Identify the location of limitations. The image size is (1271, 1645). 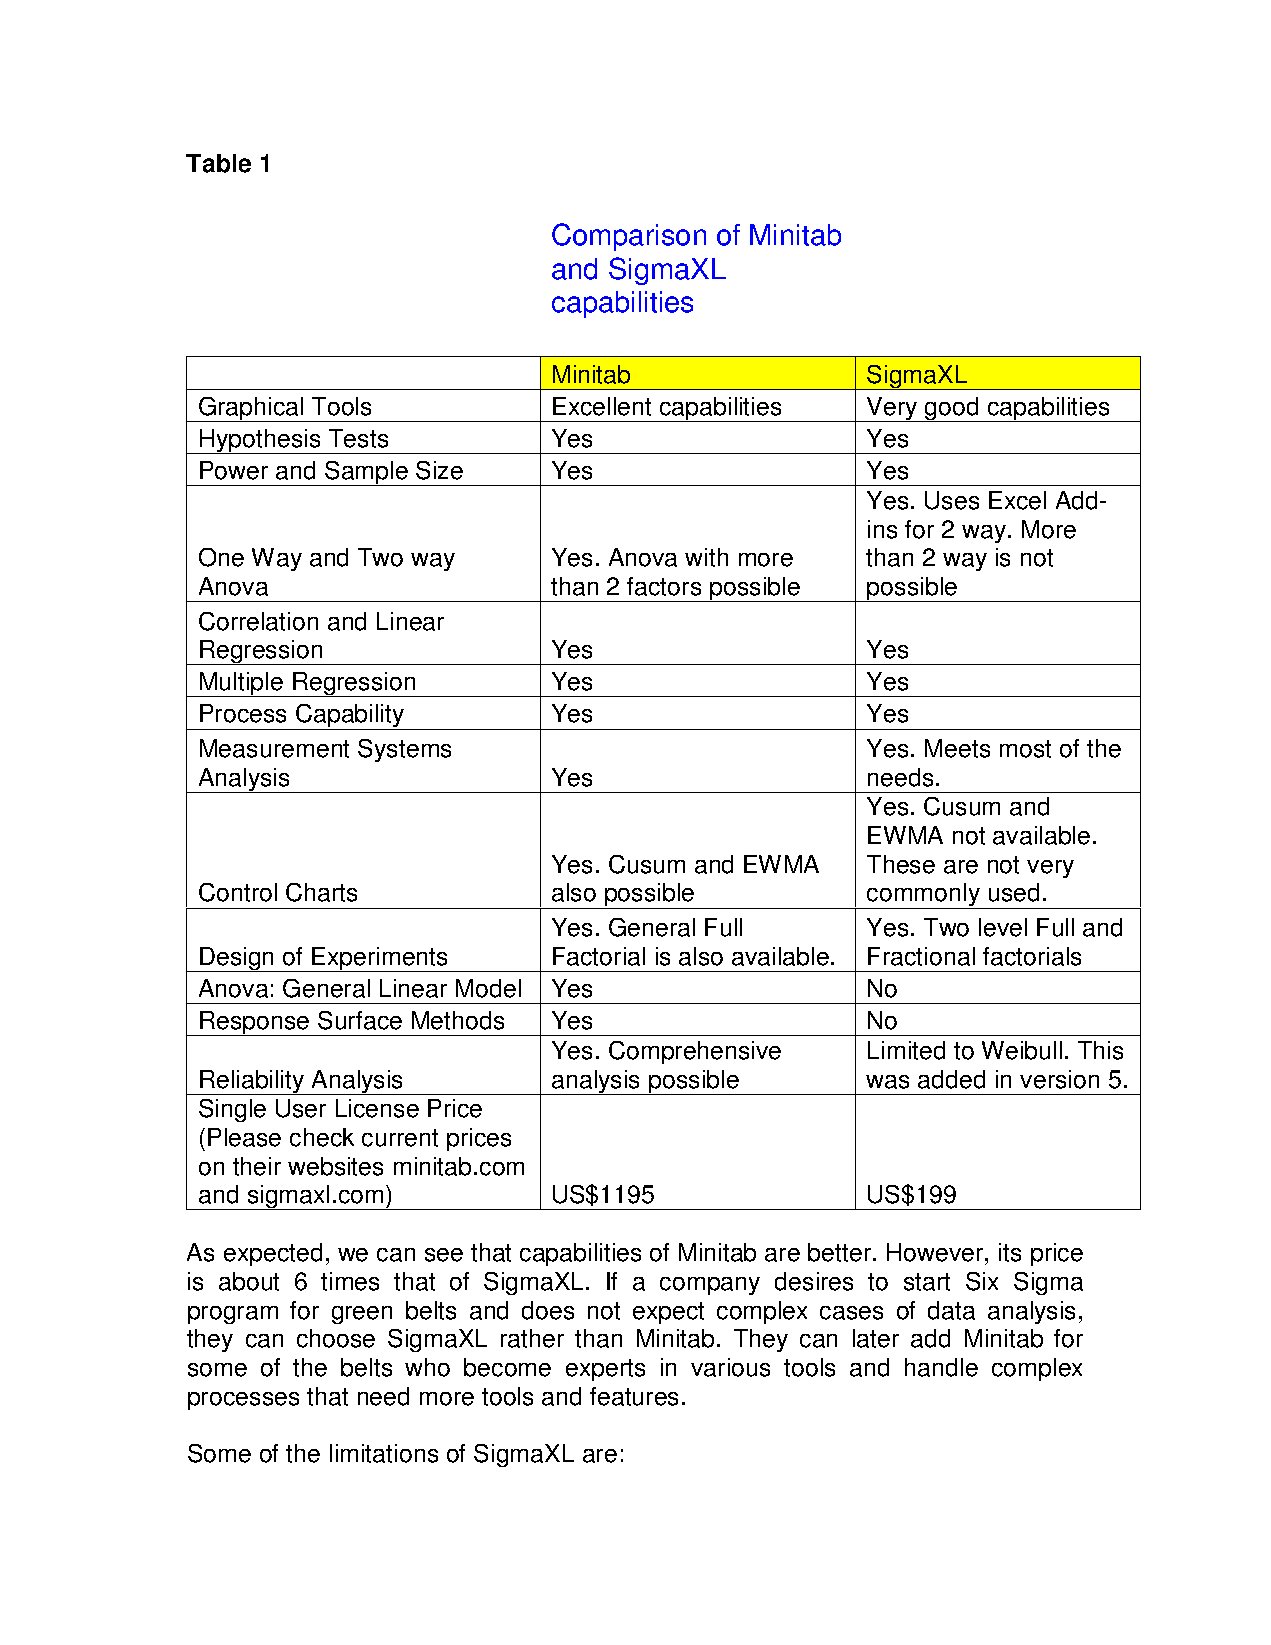
(384, 1453).
